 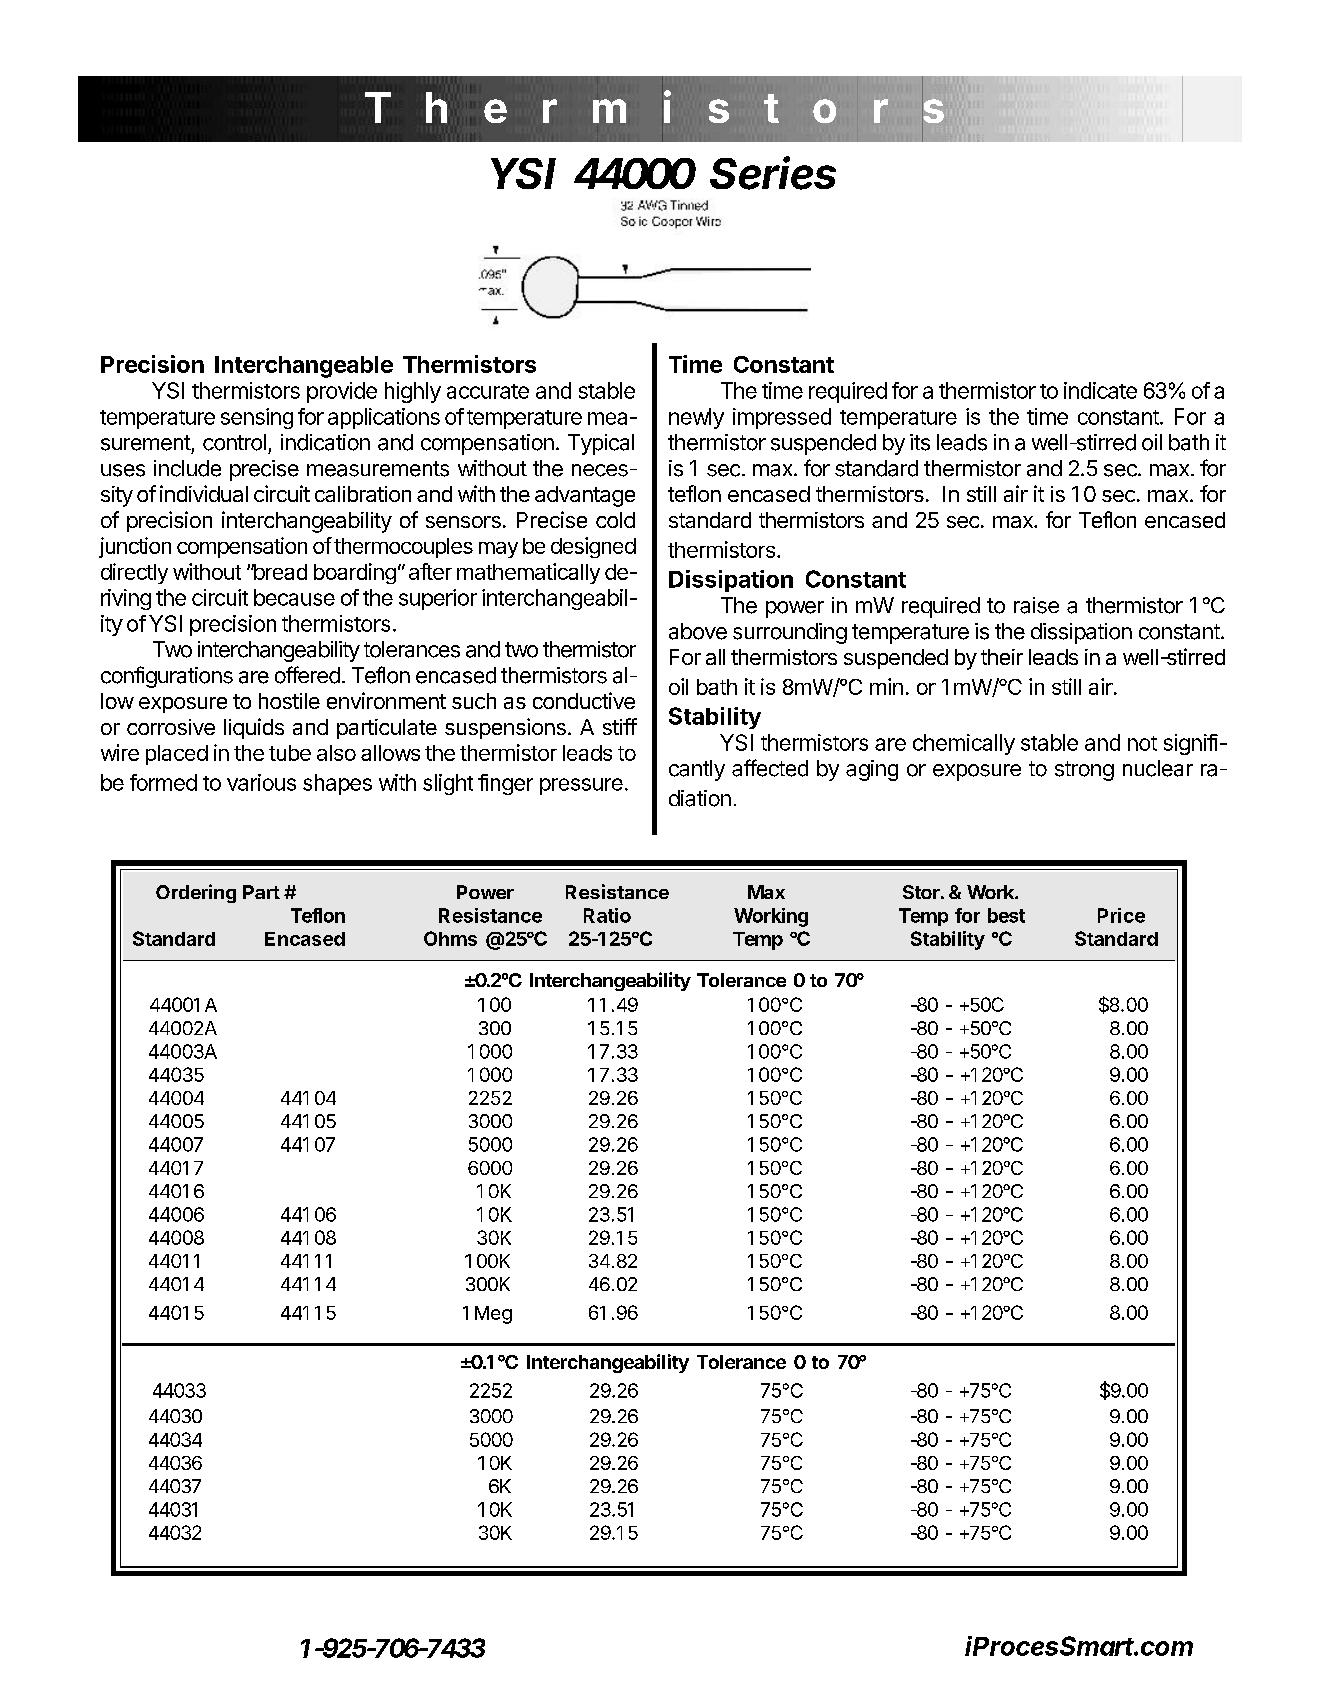 I want to click on indicate, so click(x=1100, y=390).
